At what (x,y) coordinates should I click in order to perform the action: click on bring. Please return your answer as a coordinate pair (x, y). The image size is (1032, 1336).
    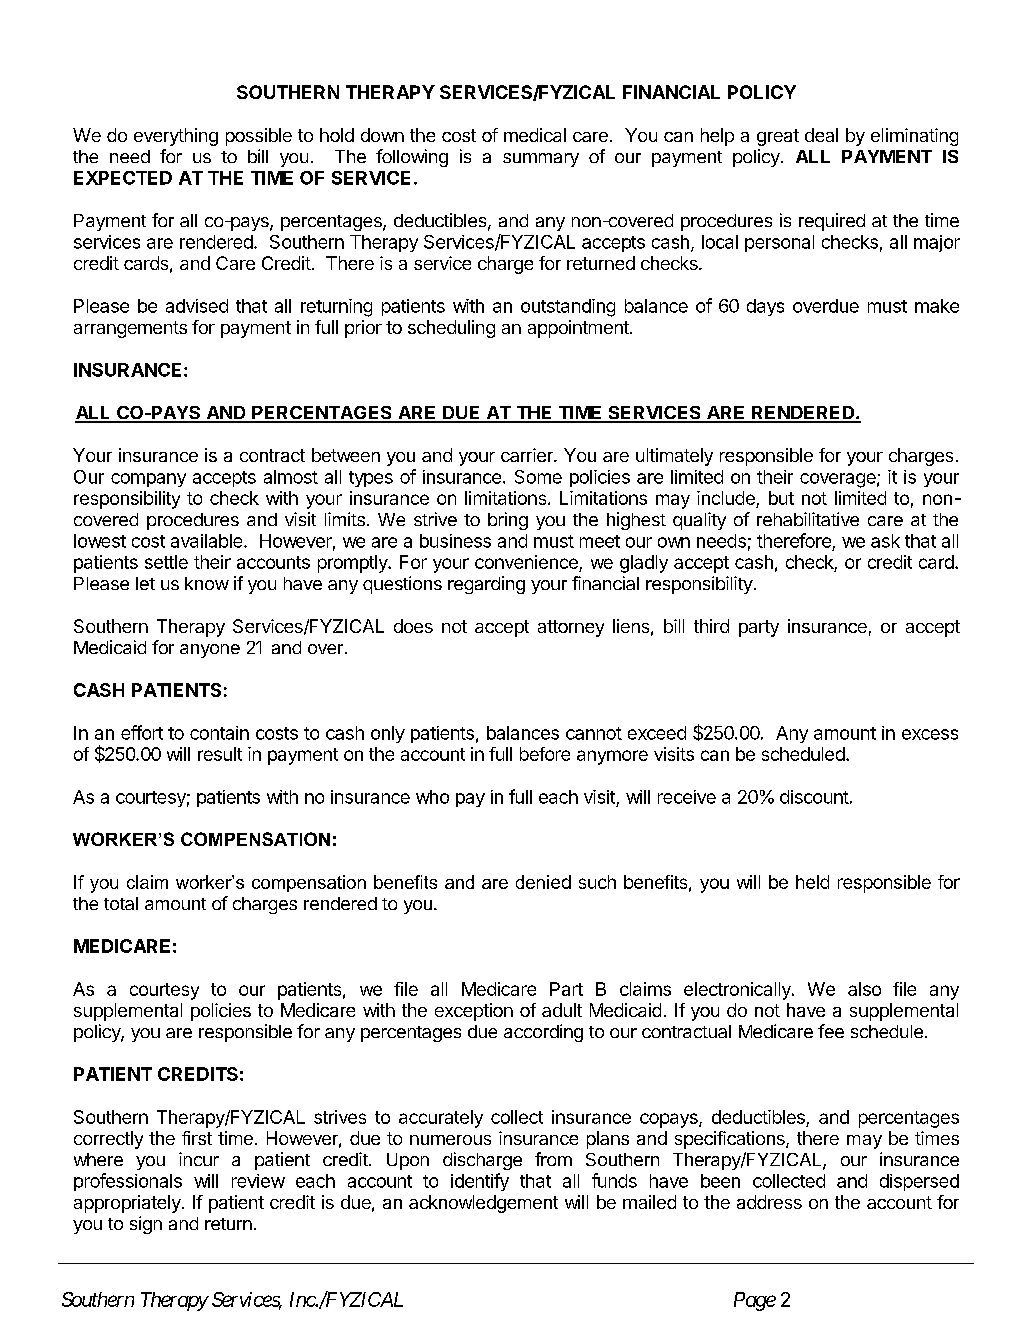
    Looking at the image, I should click on (508, 521).
